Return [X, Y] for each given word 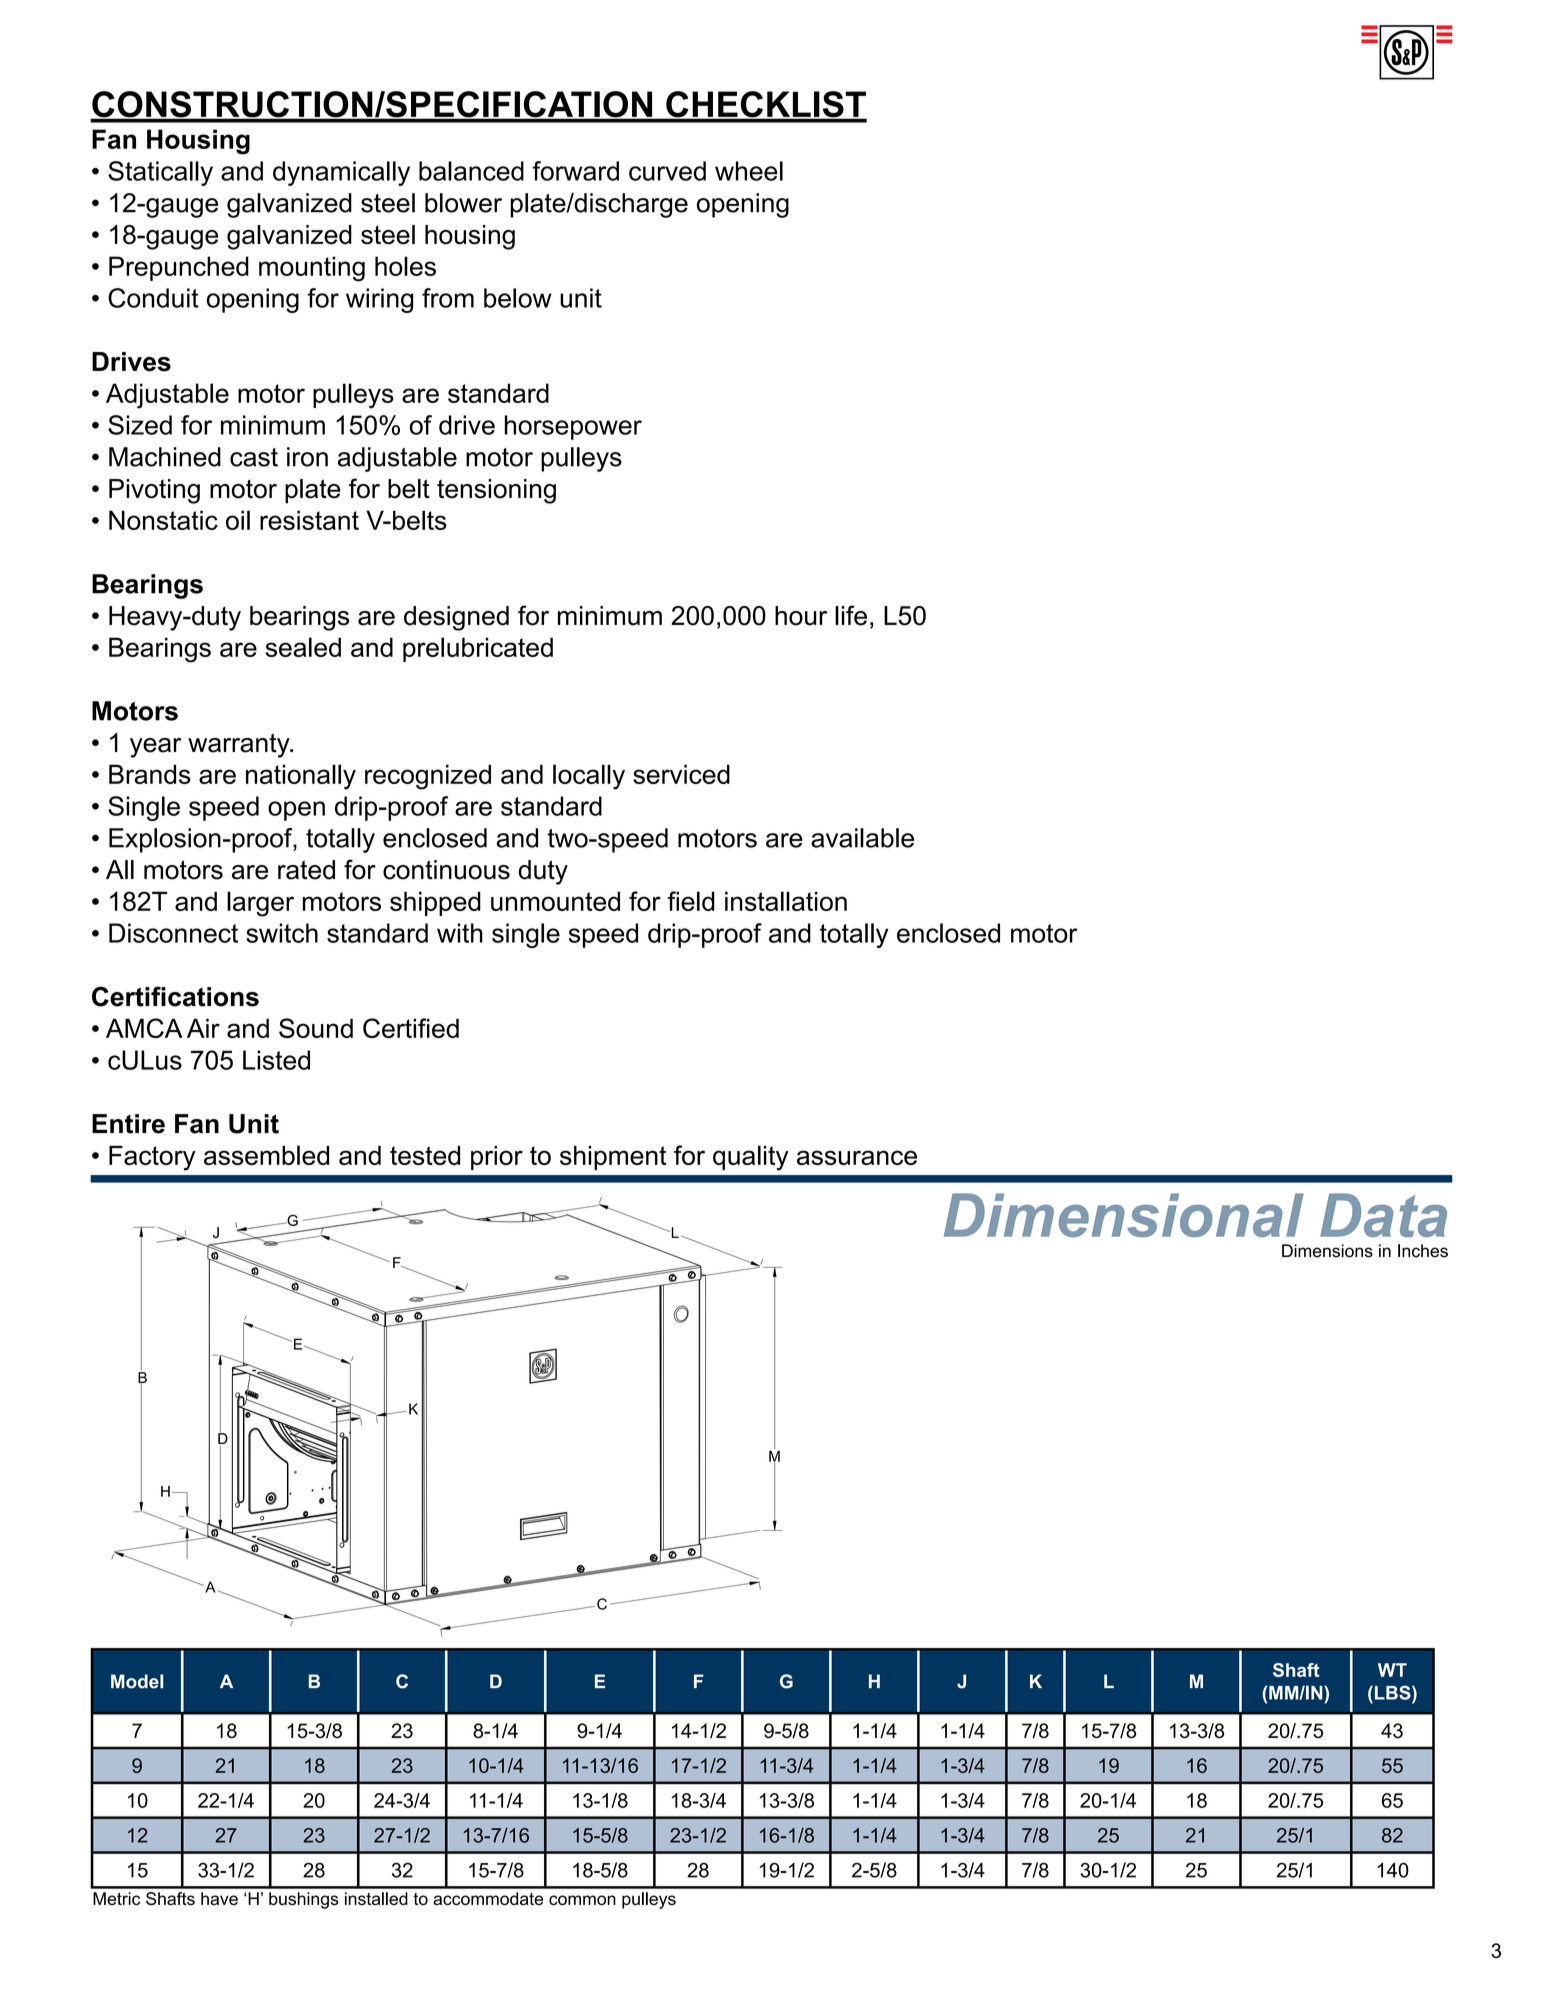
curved [667, 171]
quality [751, 1158]
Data [1383, 1215]
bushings [304, 1900]
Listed [276, 1060]
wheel [749, 171]
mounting [312, 269]
